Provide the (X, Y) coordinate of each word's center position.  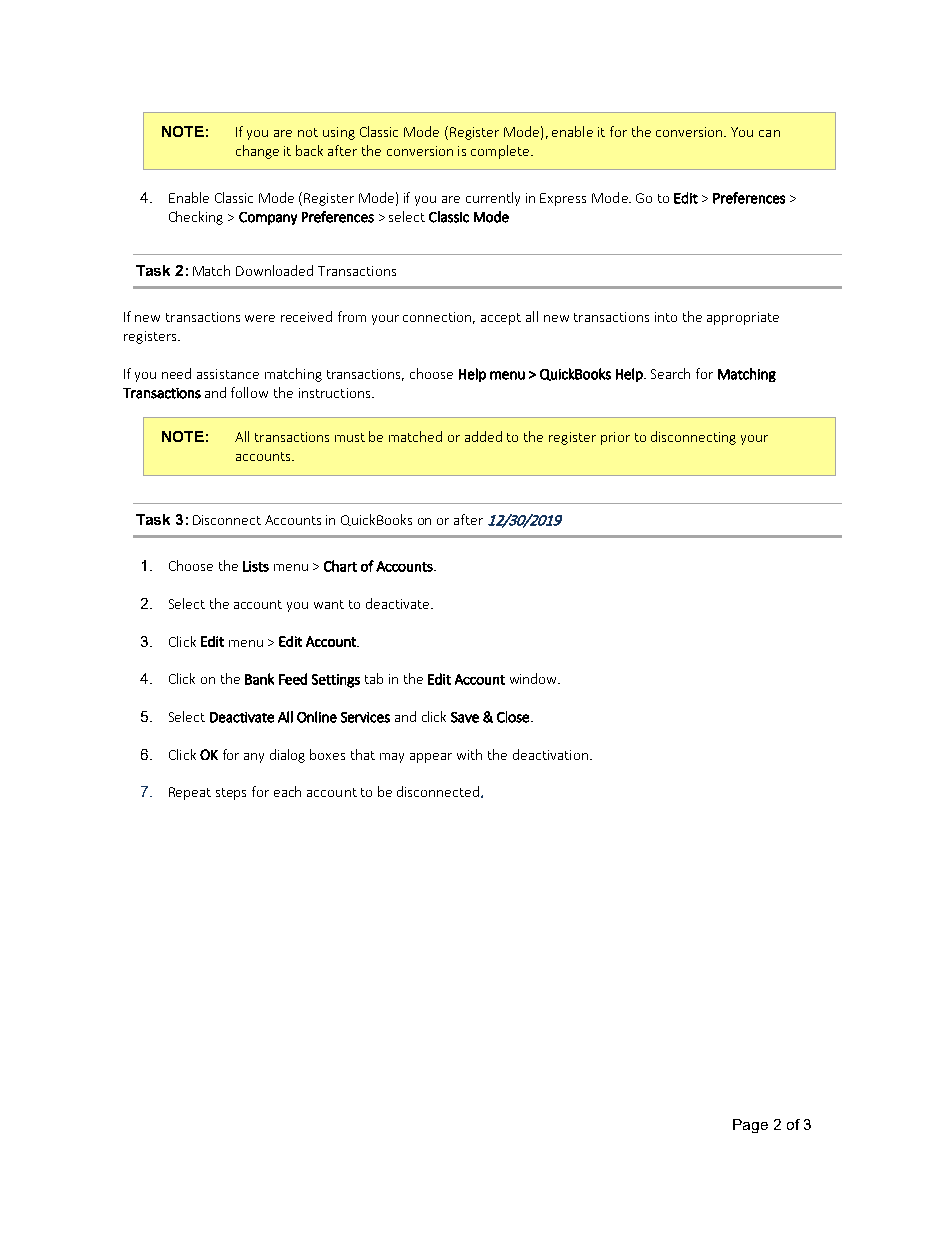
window (535, 678)
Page (750, 1126)
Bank (259, 679)
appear (431, 758)
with (469, 754)
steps (231, 794)
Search (670, 373)
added (483, 436)
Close (513, 717)
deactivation (550, 754)
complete (501, 152)
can (769, 133)
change (257, 152)
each (287, 791)
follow (249, 392)
